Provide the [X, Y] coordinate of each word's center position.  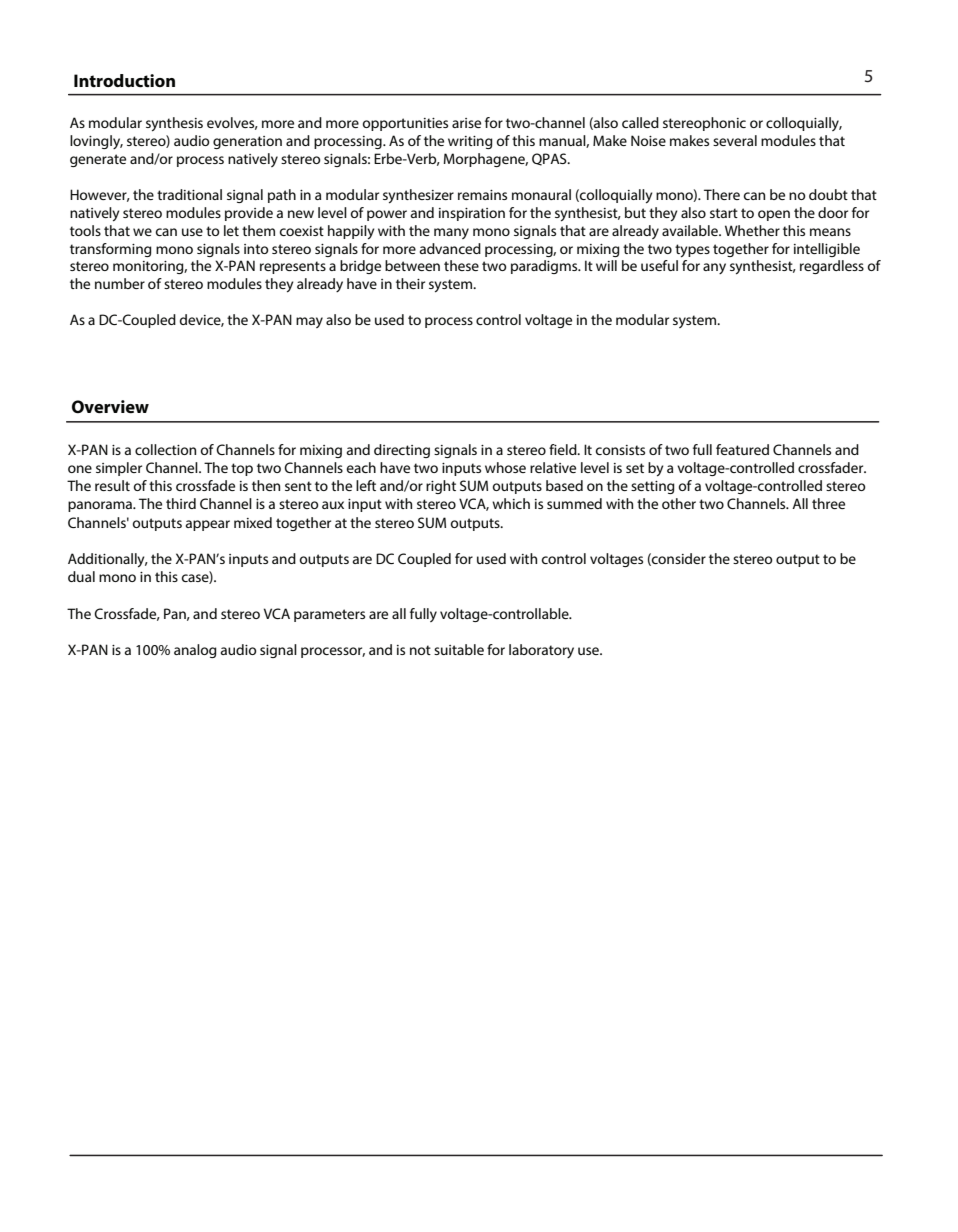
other [679, 503]
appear [208, 525]
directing [402, 451]
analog [195, 651]
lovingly [96, 142]
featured [742, 449]
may [309, 322]
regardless [832, 267]
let [231, 230]
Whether [752, 230]
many [451, 233]
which [511, 503]
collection [165, 449]
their [410, 283]
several [735, 140]
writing [470, 142]
